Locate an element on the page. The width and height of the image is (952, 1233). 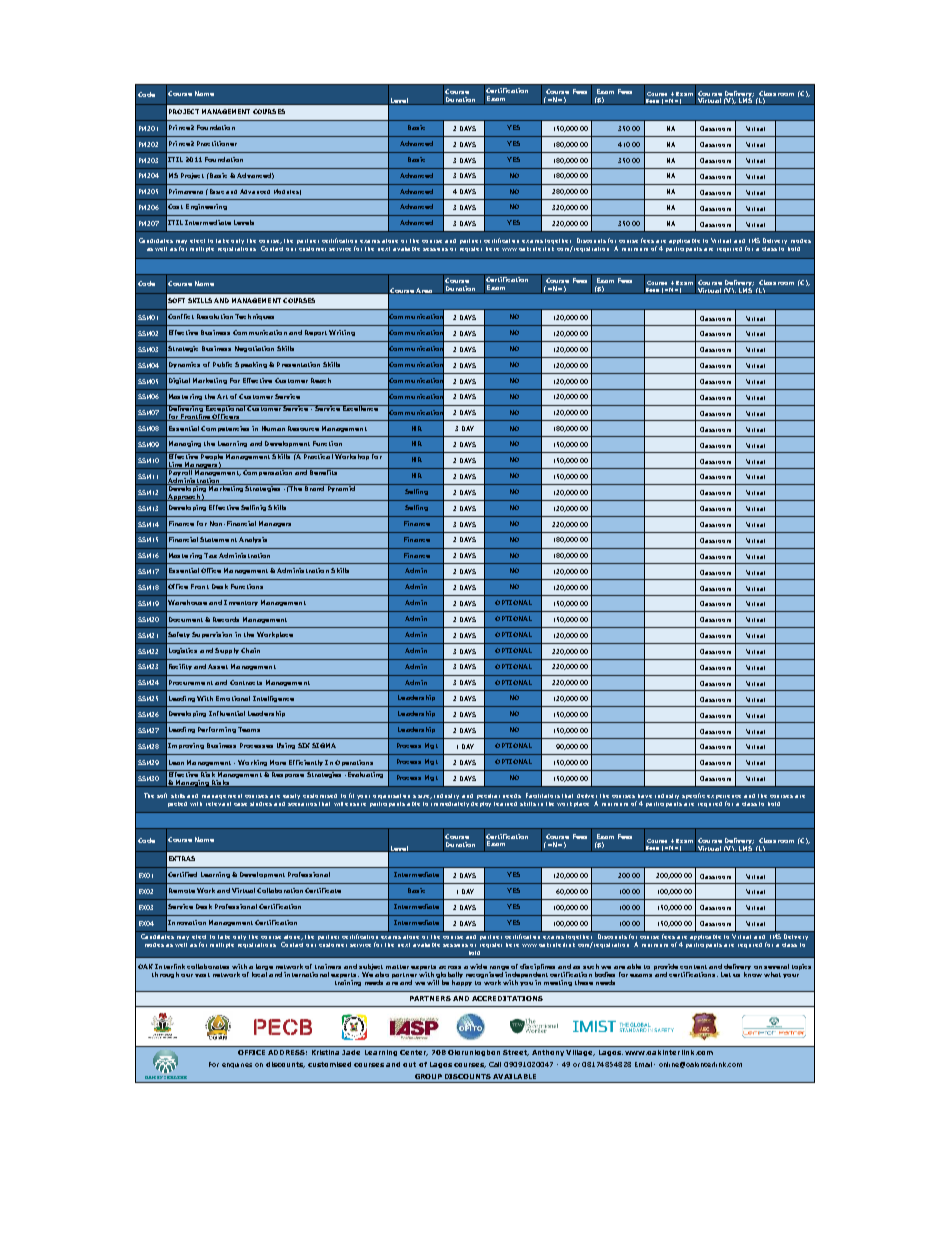
Area is located at coordinates (424, 291).
